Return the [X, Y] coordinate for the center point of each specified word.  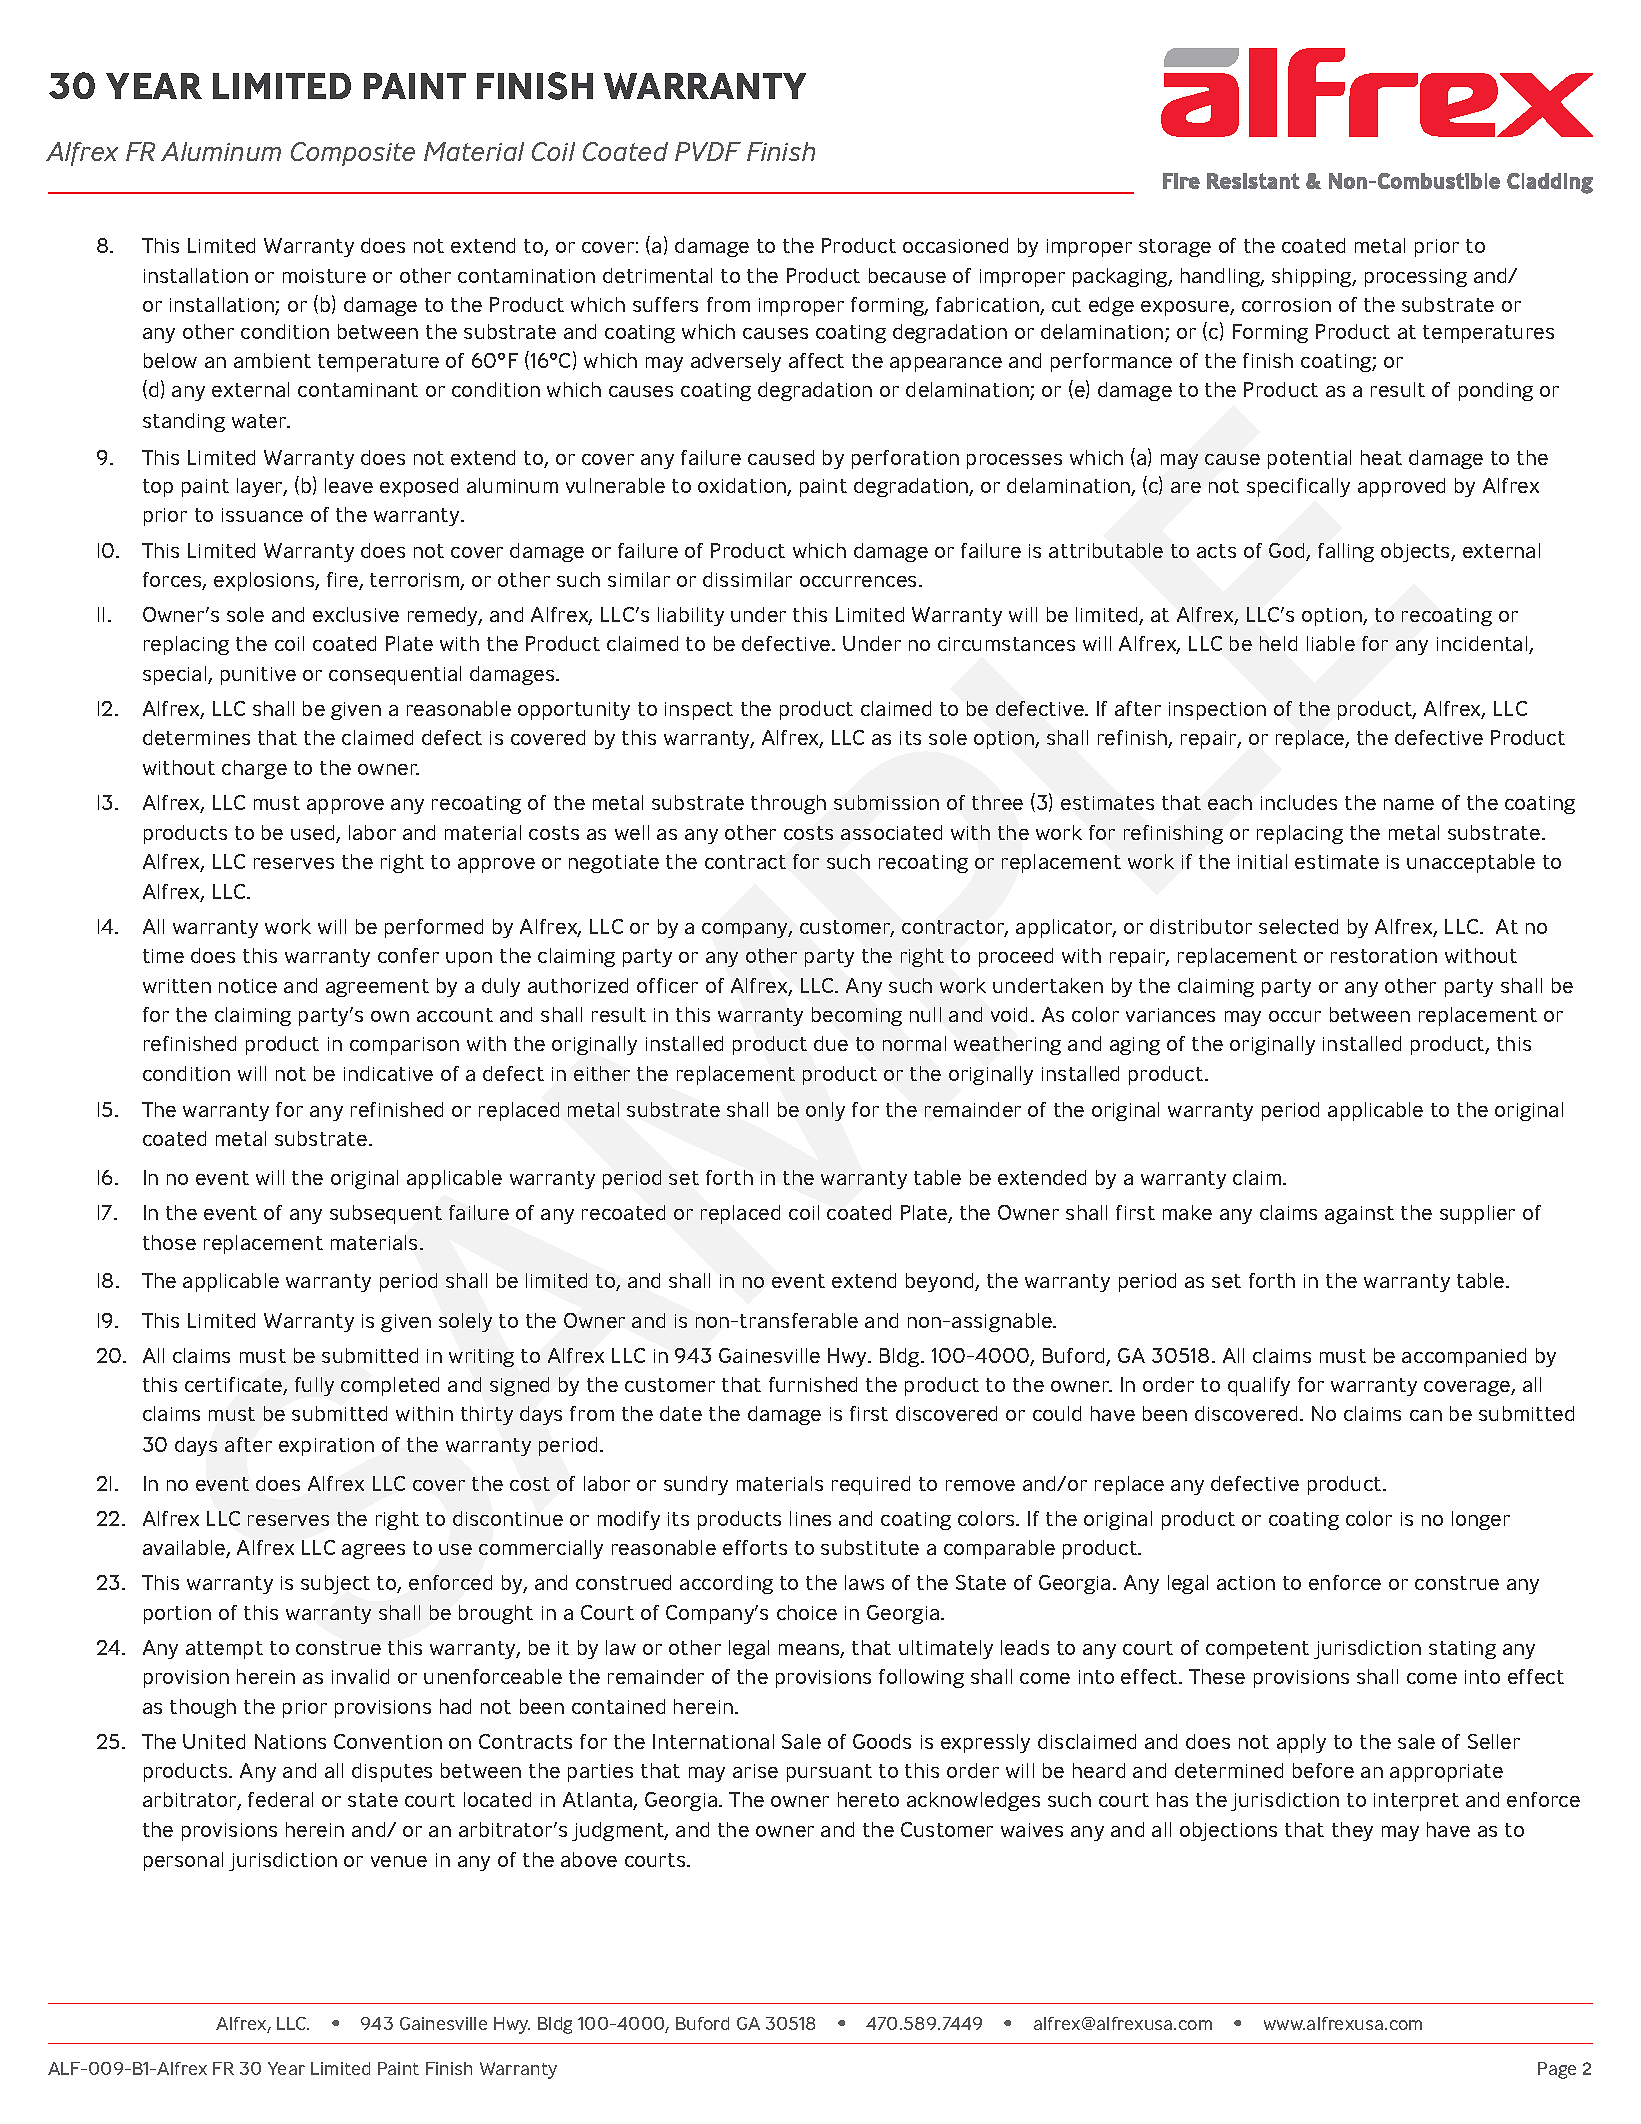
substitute [870, 1547]
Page [1557, 2070]
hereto [868, 1799]
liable [1331, 643]
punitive [258, 676]
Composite [353, 154]
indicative [388, 1073]
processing [1416, 278]
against [1359, 1215]
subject [335, 1584]
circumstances [1006, 644]
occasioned [955, 245]
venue [399, 1861]
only [825, 1111]
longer [1481, 1520]
